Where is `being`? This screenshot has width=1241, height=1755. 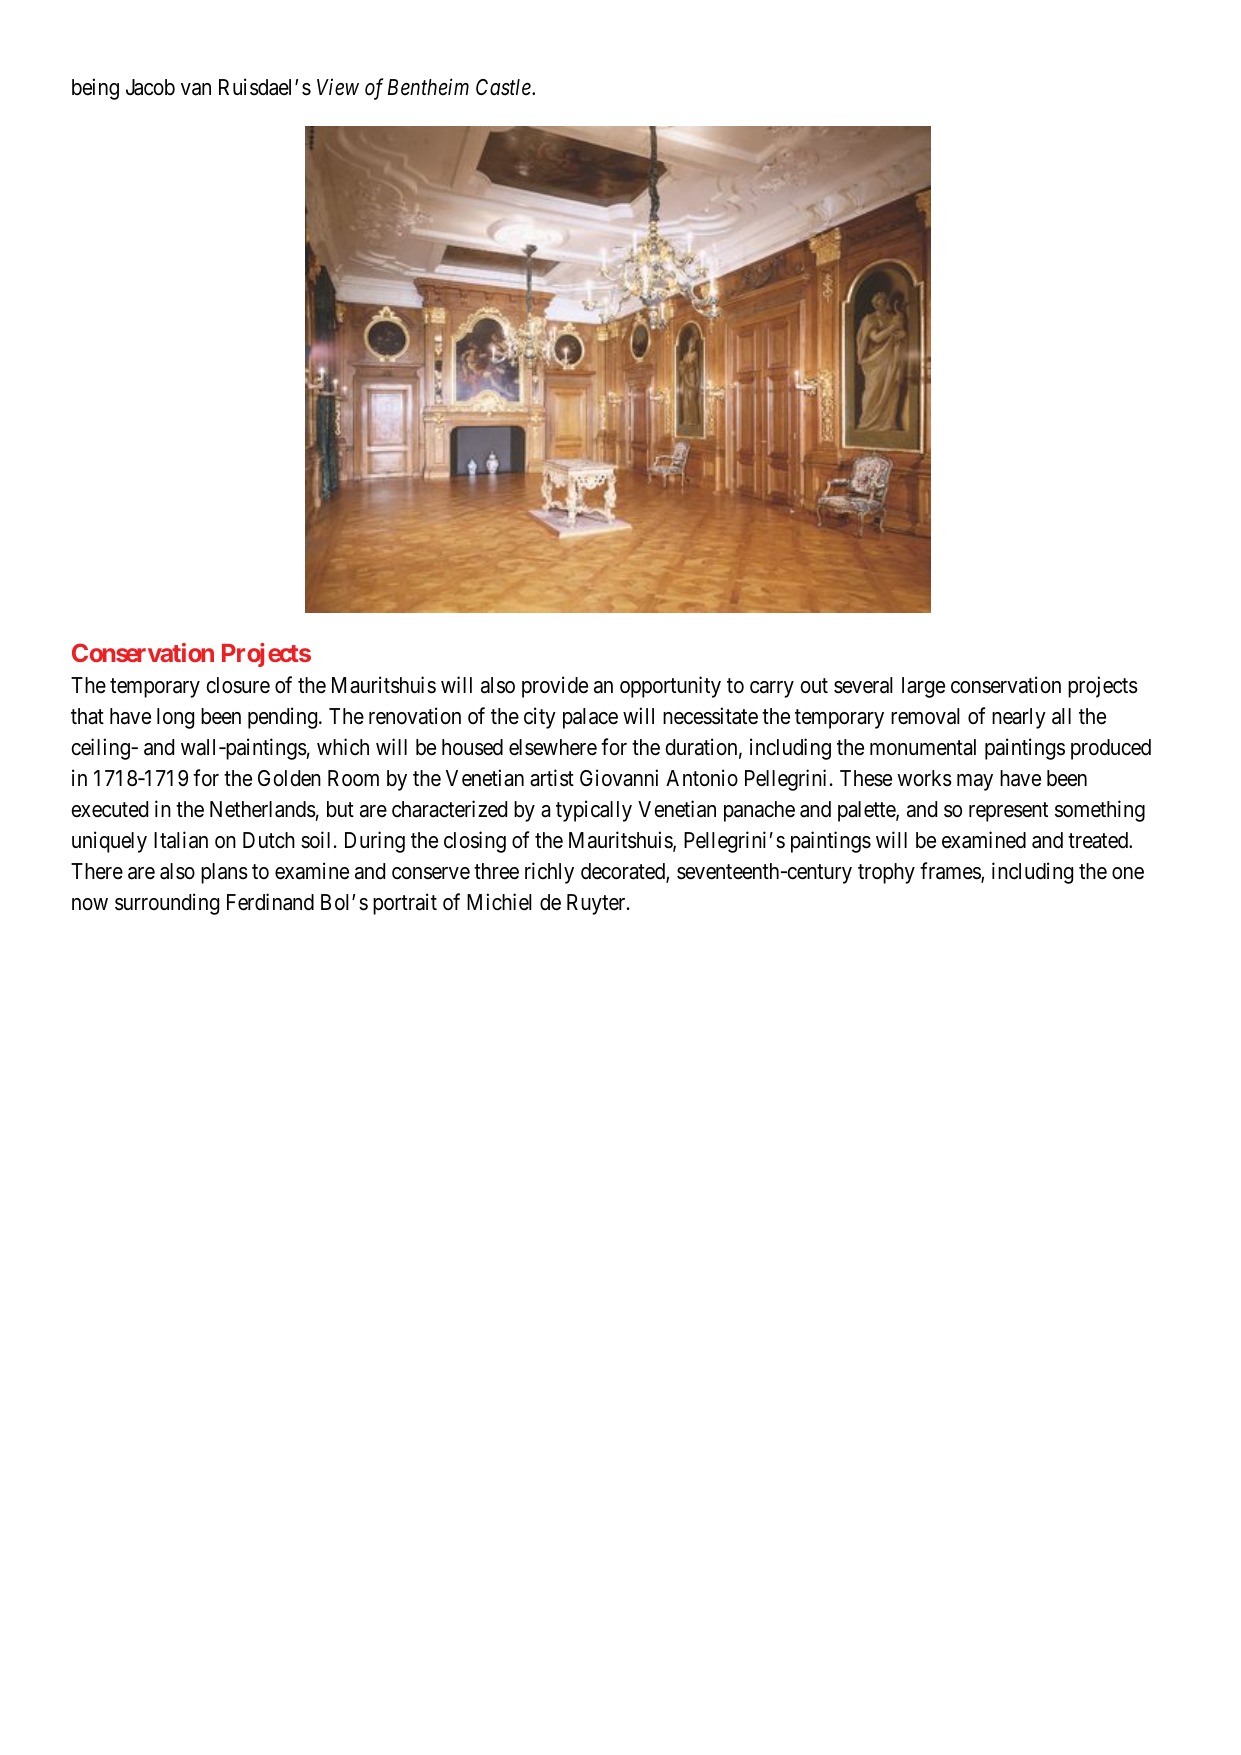 being is located at coordinates (95, 89).
